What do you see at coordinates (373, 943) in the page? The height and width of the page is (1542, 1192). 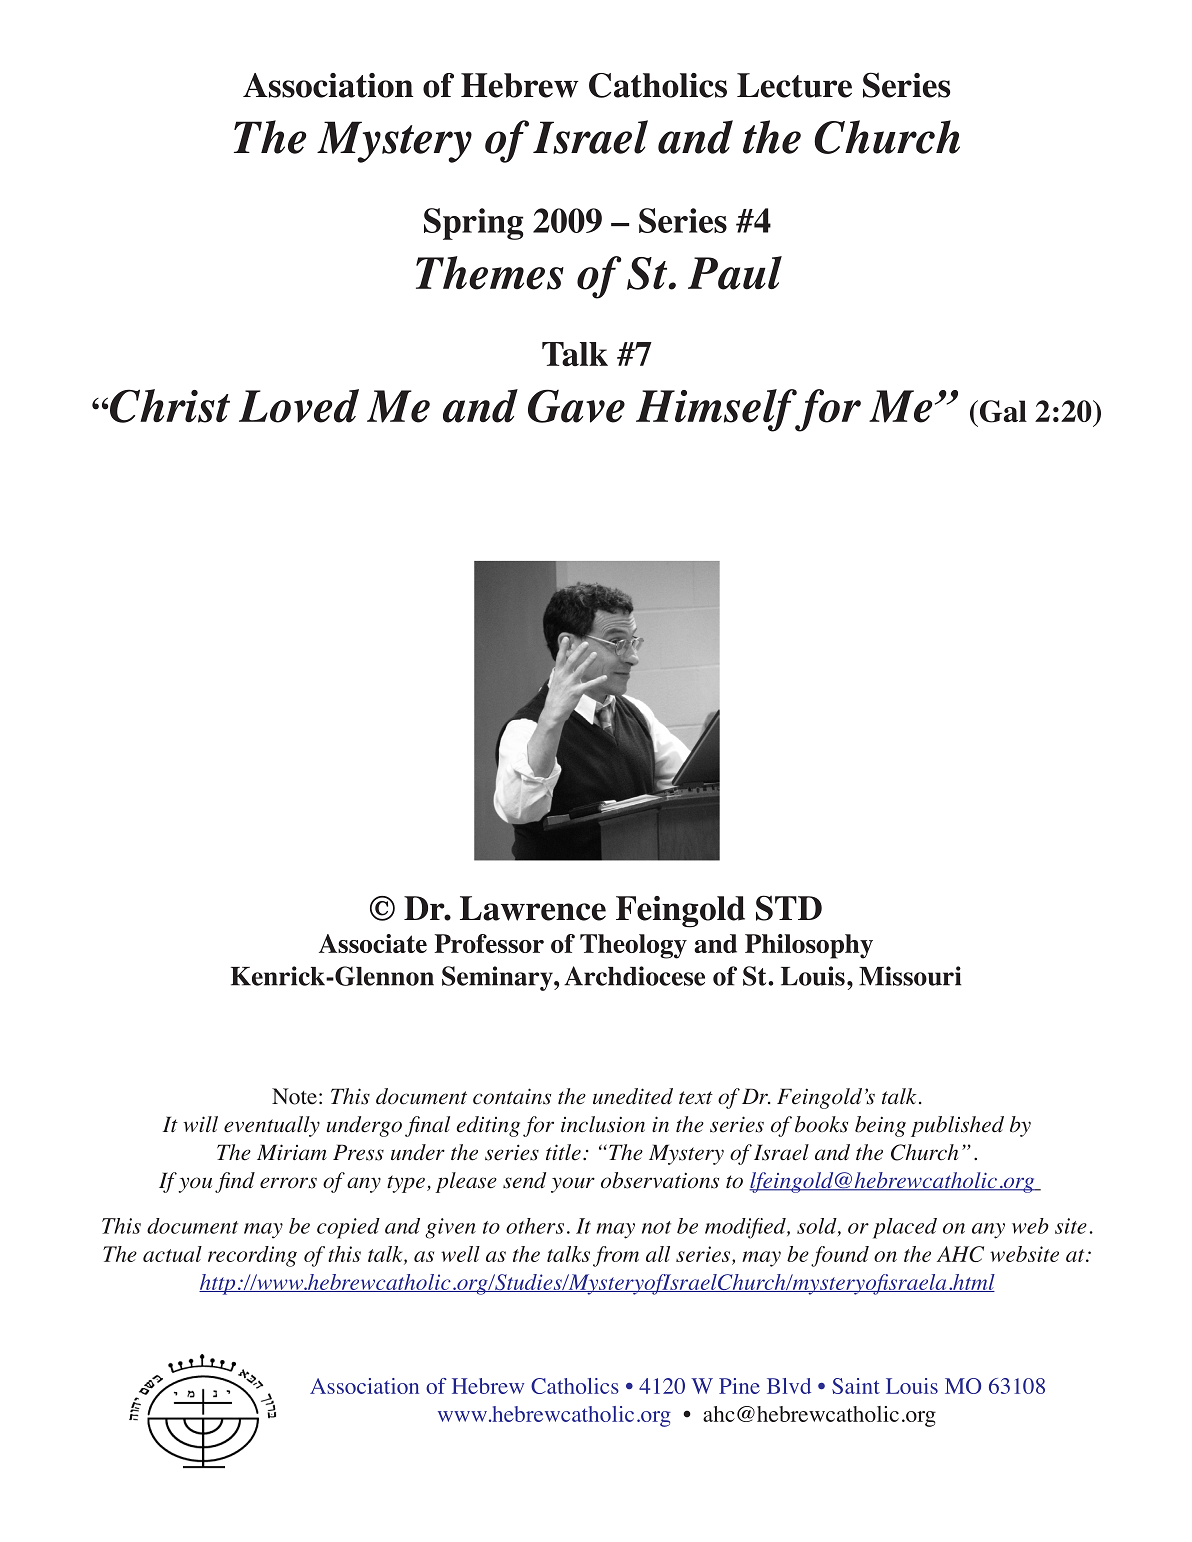 I see `Associate` at bounding box center [373, 943].
